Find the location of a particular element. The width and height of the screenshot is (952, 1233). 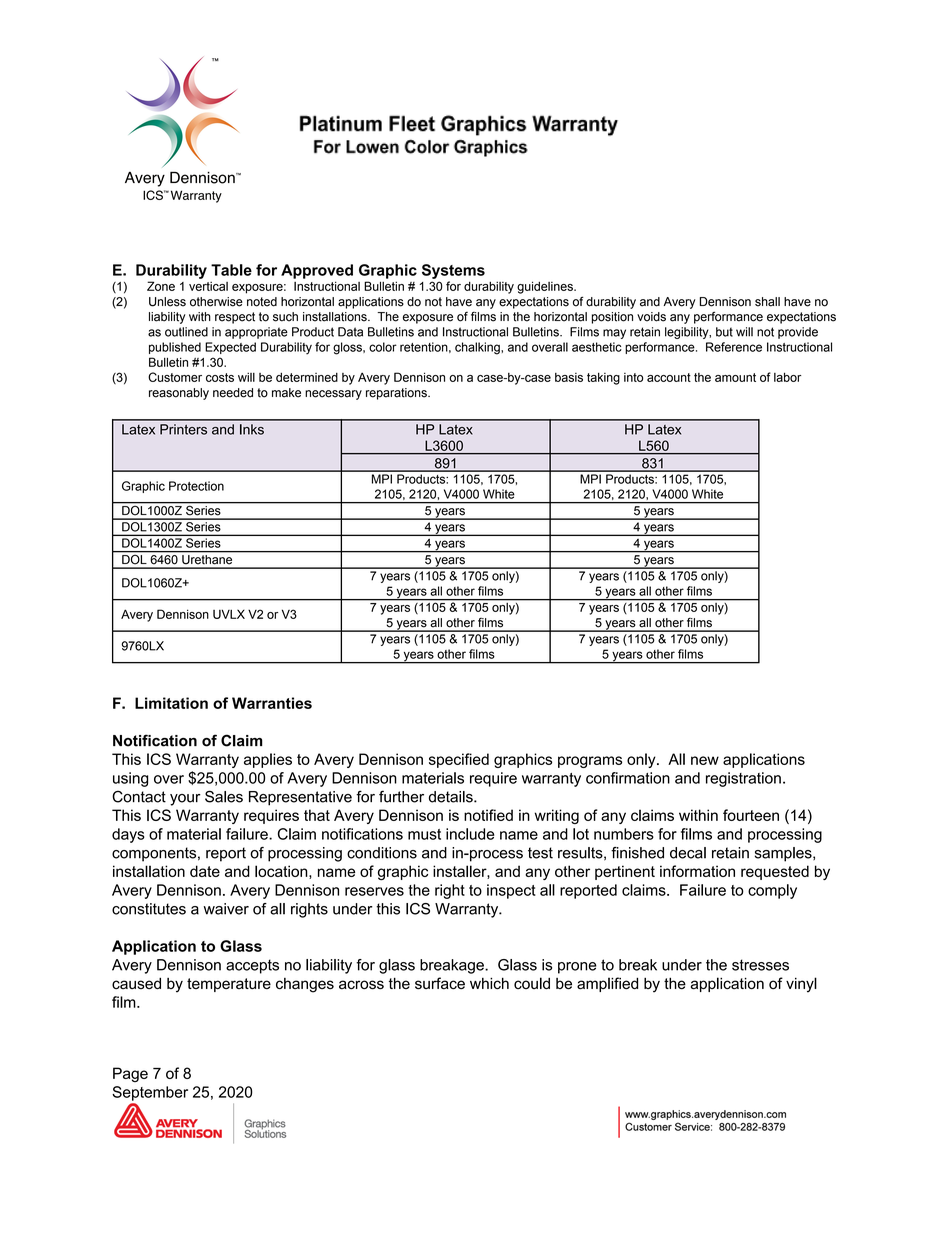

Sales is located at coordinates (224, 796).
